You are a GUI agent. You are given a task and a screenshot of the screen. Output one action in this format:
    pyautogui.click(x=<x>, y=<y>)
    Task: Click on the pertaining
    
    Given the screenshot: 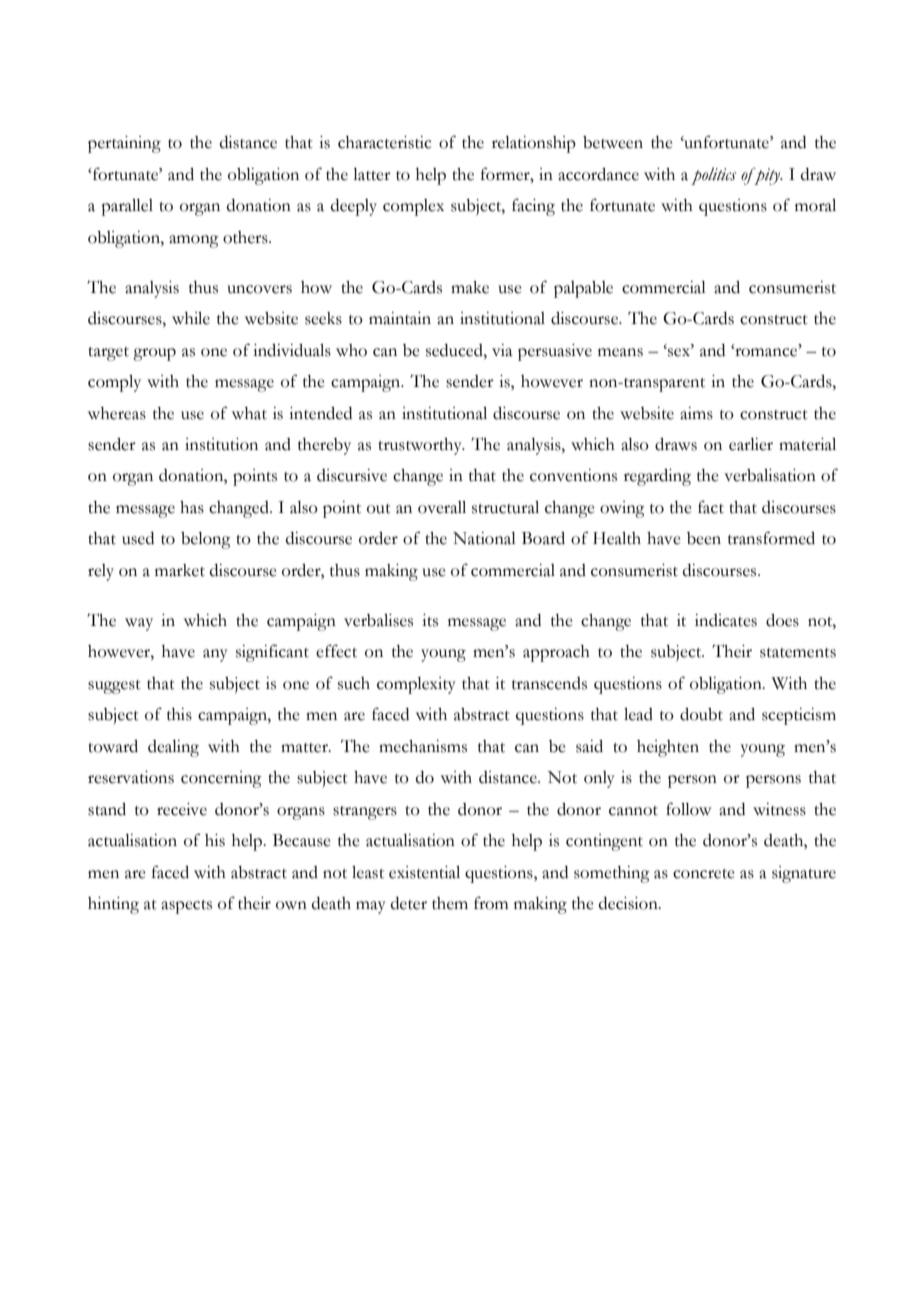 What is the action you would take?
    pyautogui.click(x=124, y=144)
